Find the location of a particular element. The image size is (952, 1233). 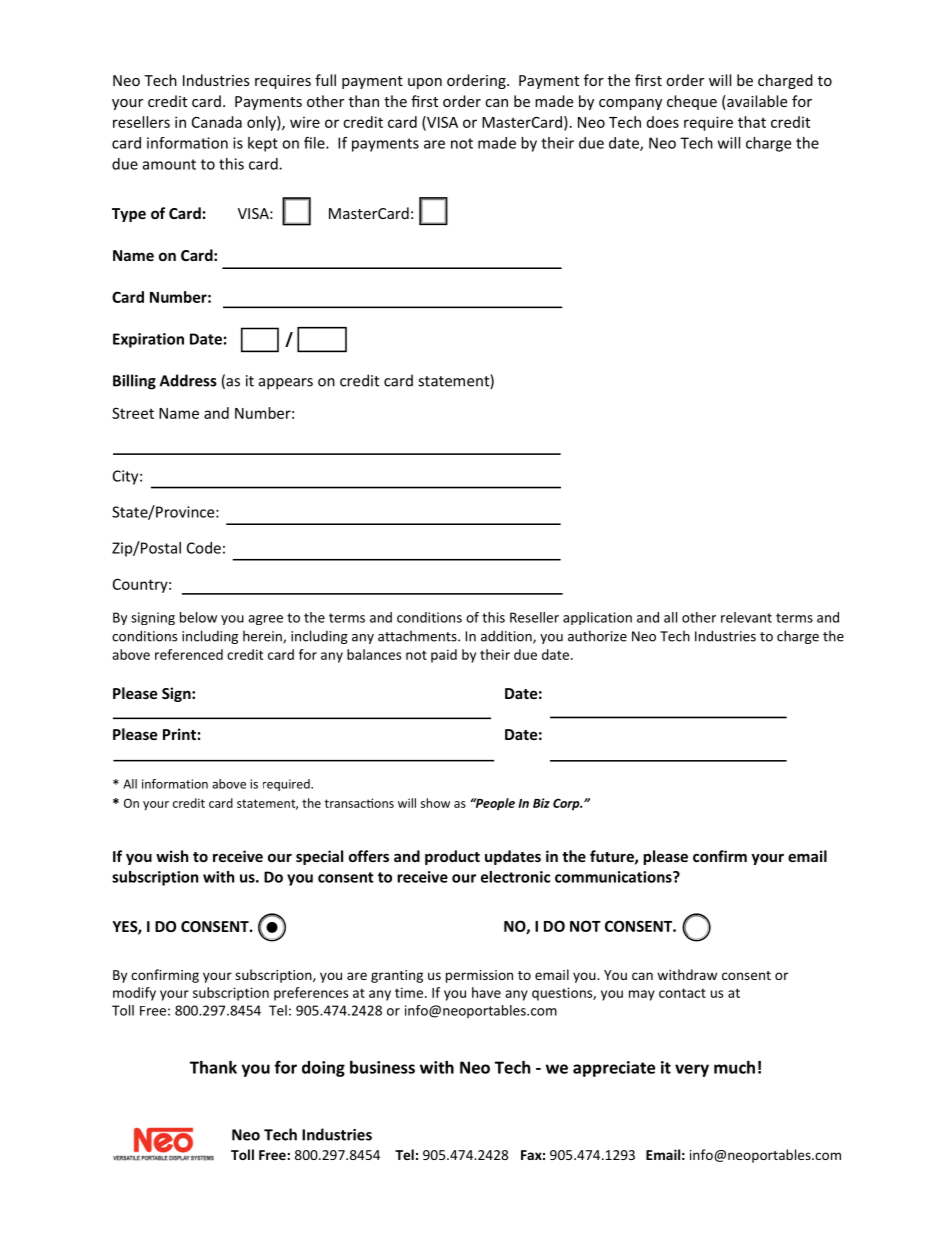

Code is located at coordinates (204, 548).
